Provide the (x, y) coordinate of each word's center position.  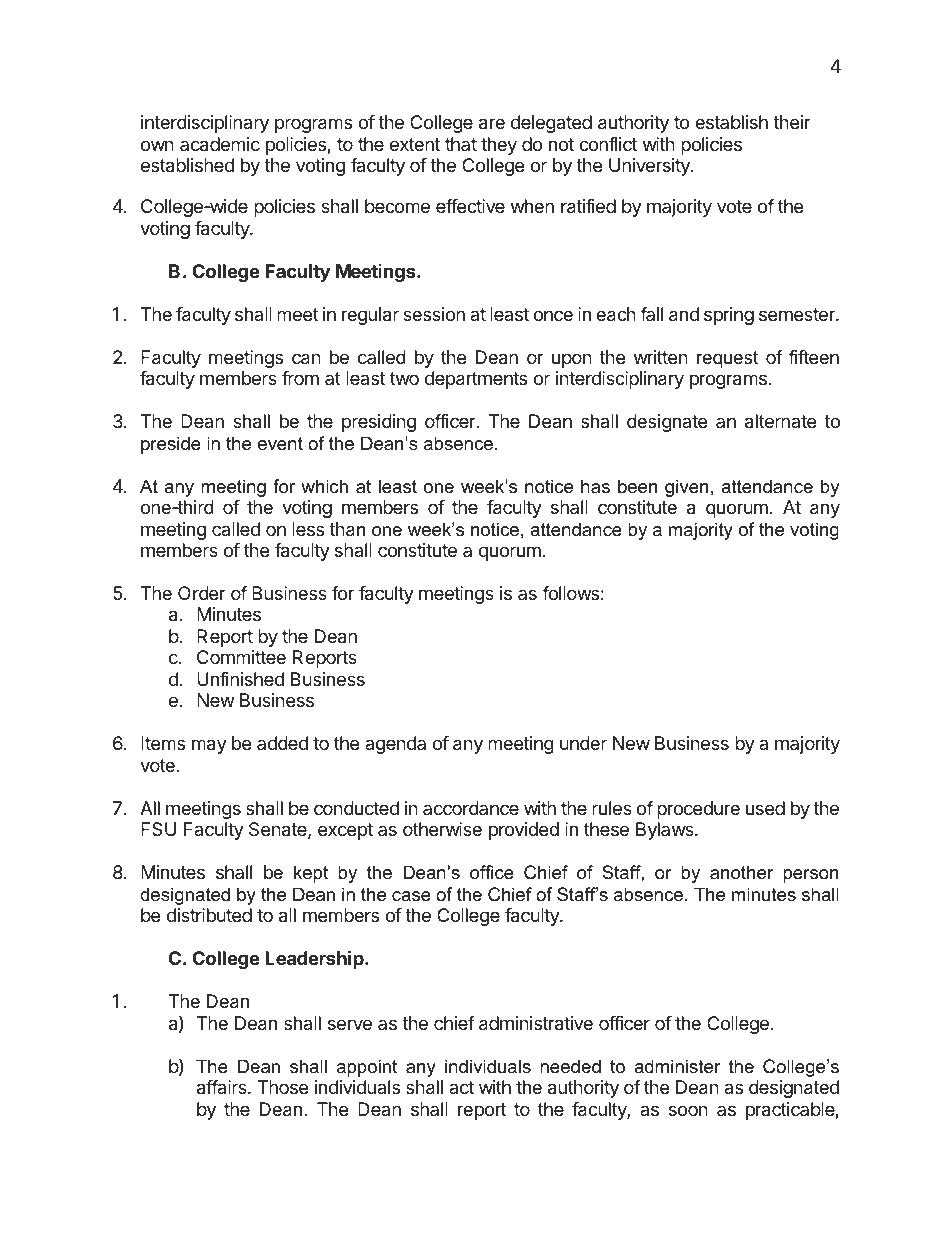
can (306, 359)
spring (729, 316)
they (499, 146)
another (742, 872)
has (595, 486)
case (411, 896)
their (792, 122)
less (308, 529)
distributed (209, 915)
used (765, 808)
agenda (395, 745)
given (686, 488)
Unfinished (240, 679)
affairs (223, 1087)
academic (220, 144)
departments (476, 380)
